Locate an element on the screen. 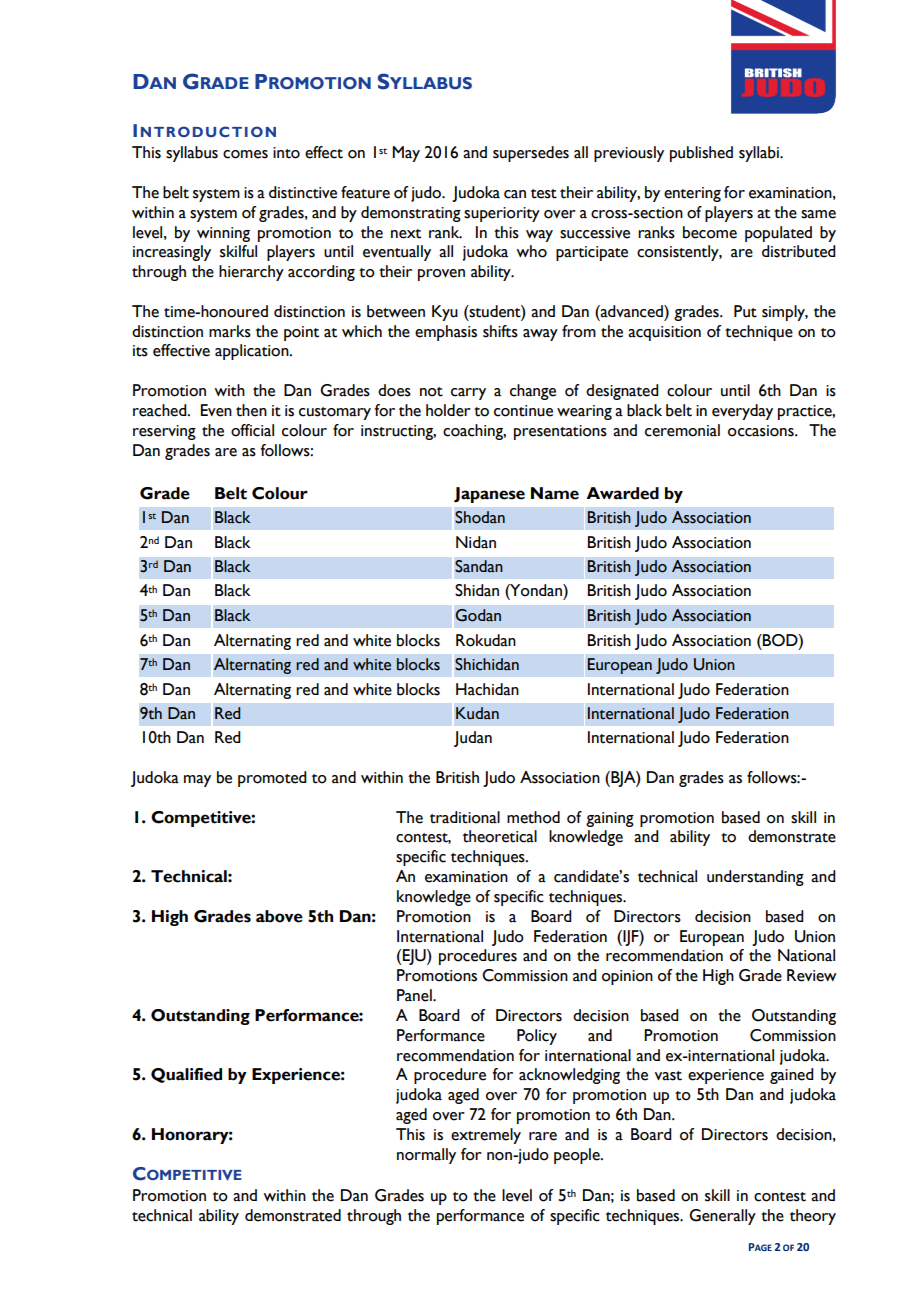 The image size is (924, 1308). Godan is located at coordinates (478, 615).
